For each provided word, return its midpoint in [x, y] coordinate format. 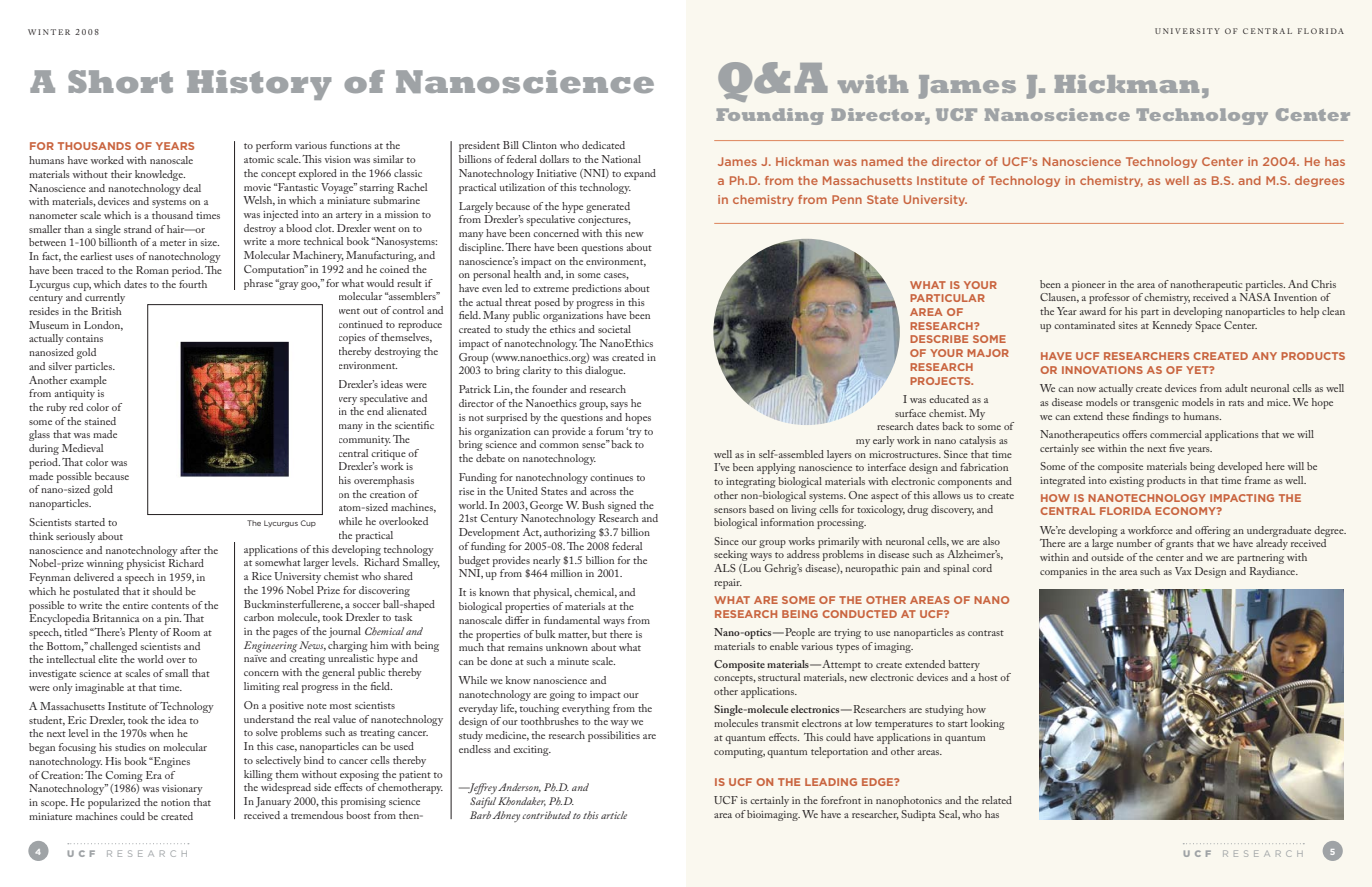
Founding [770, 116]
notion [175, 802]
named [882, 161]
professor [1109, 298]
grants [1180, 545]
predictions [597, 289]
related [997, 800]
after [190, 550]
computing [739, 753]
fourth [193, 284]
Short [120, 81]
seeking [731, 555]
